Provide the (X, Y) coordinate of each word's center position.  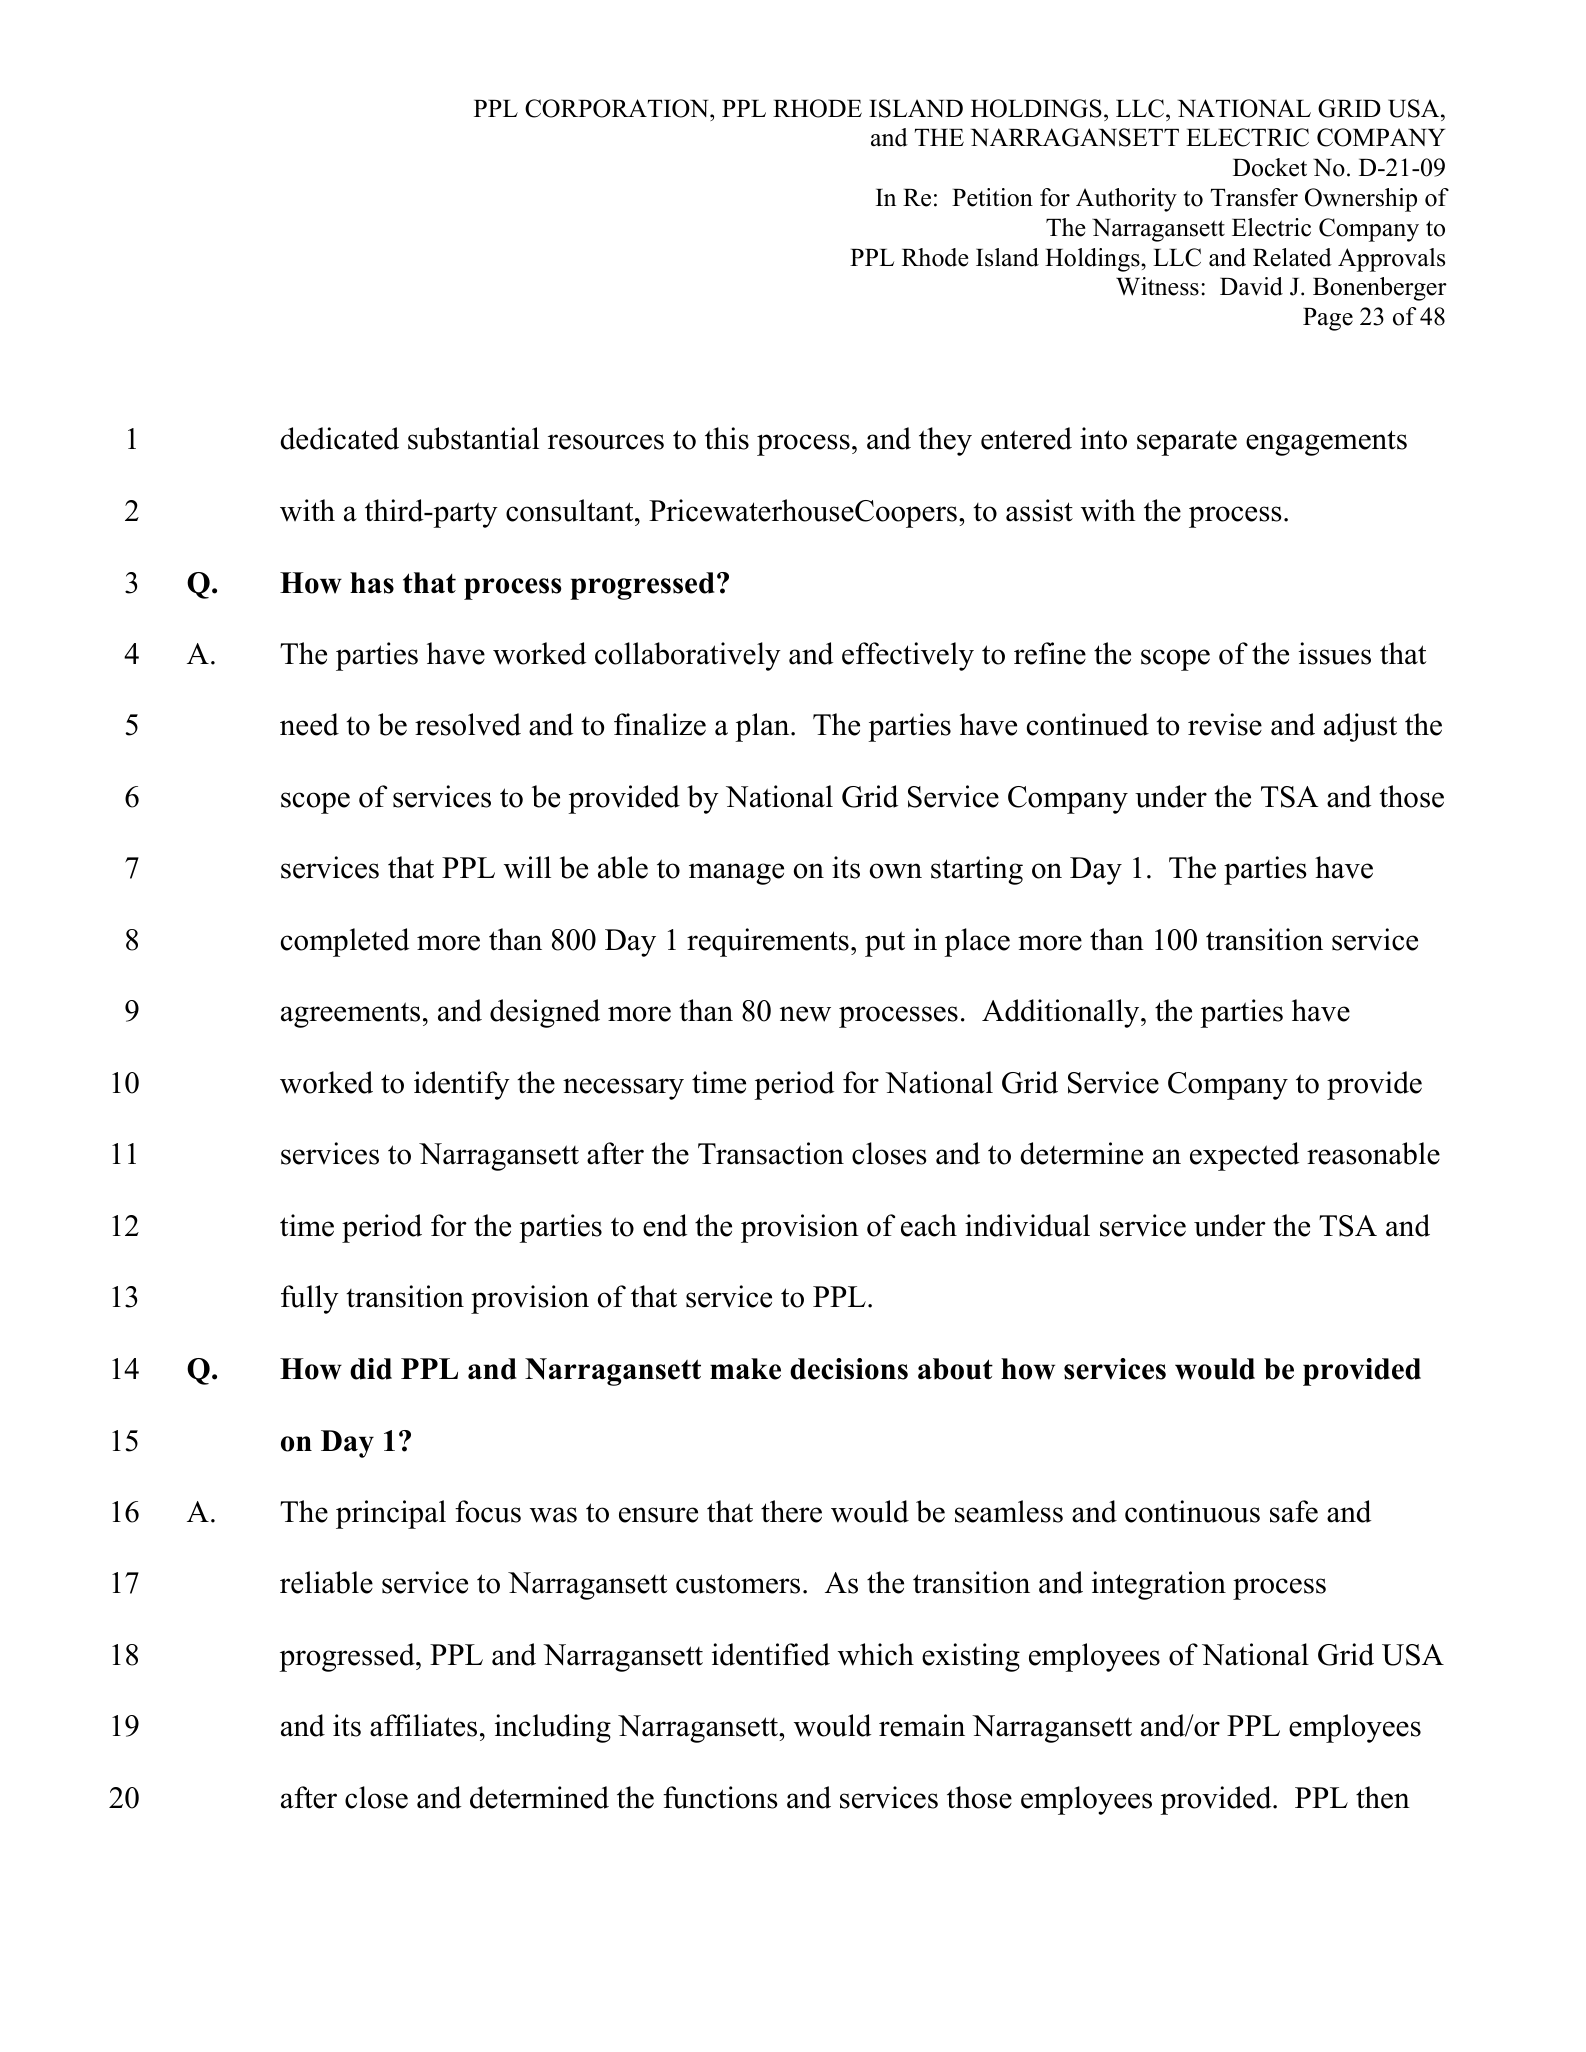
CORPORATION (618, 108)
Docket (1270, 167)
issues (1335, 653)
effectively (908, 656)
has (372, 583)
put (885, 944)
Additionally (1062, 1013)
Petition (992, 197)
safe (1294, 1511)
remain (922, 1725)
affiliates (423, 1725)
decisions (849, 1369)
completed (345, 942)
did (371, 1369)
